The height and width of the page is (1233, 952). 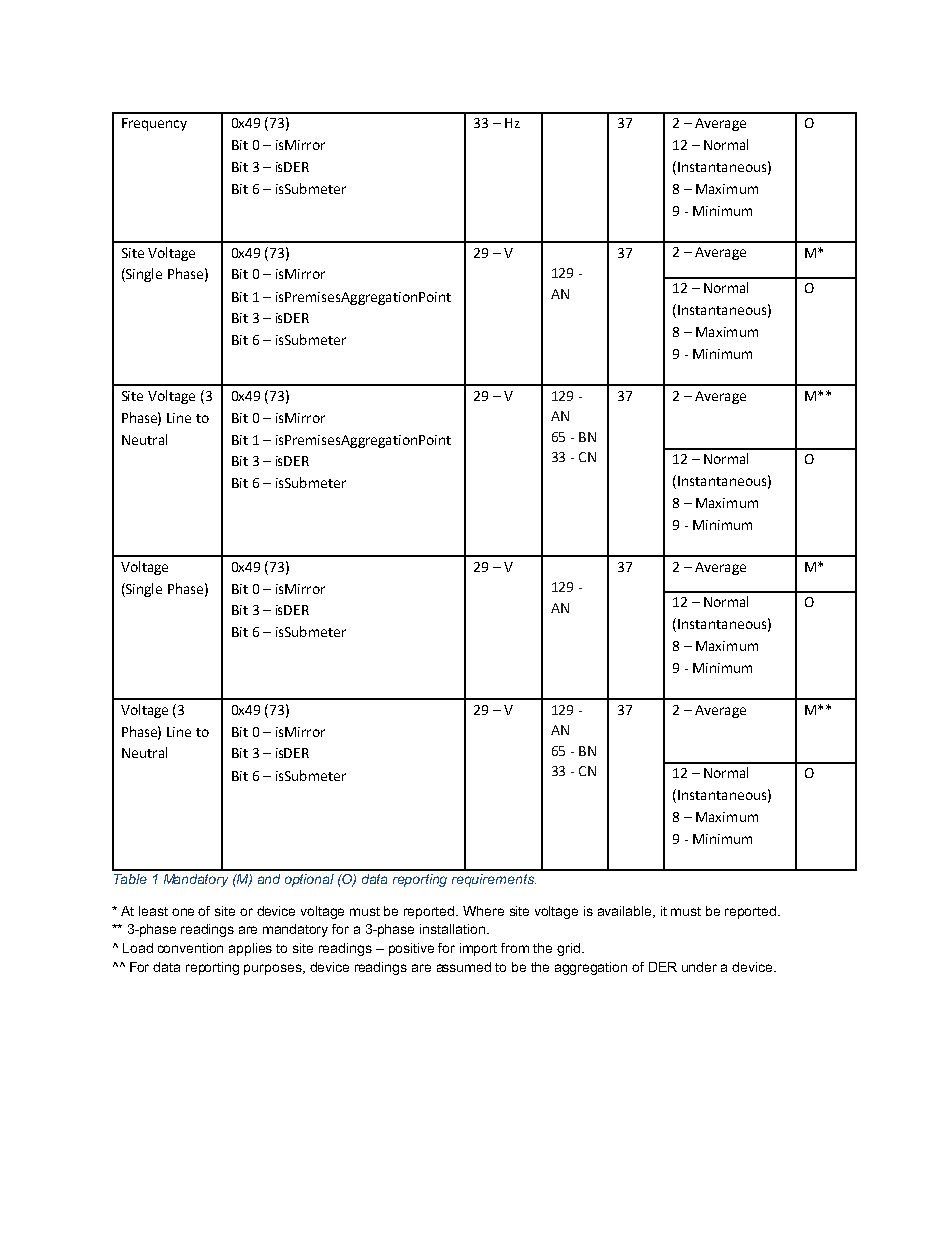 What do you see at coordinates (464, 967) in the page?
I see `assumed` at bounding box center [464, 967].
